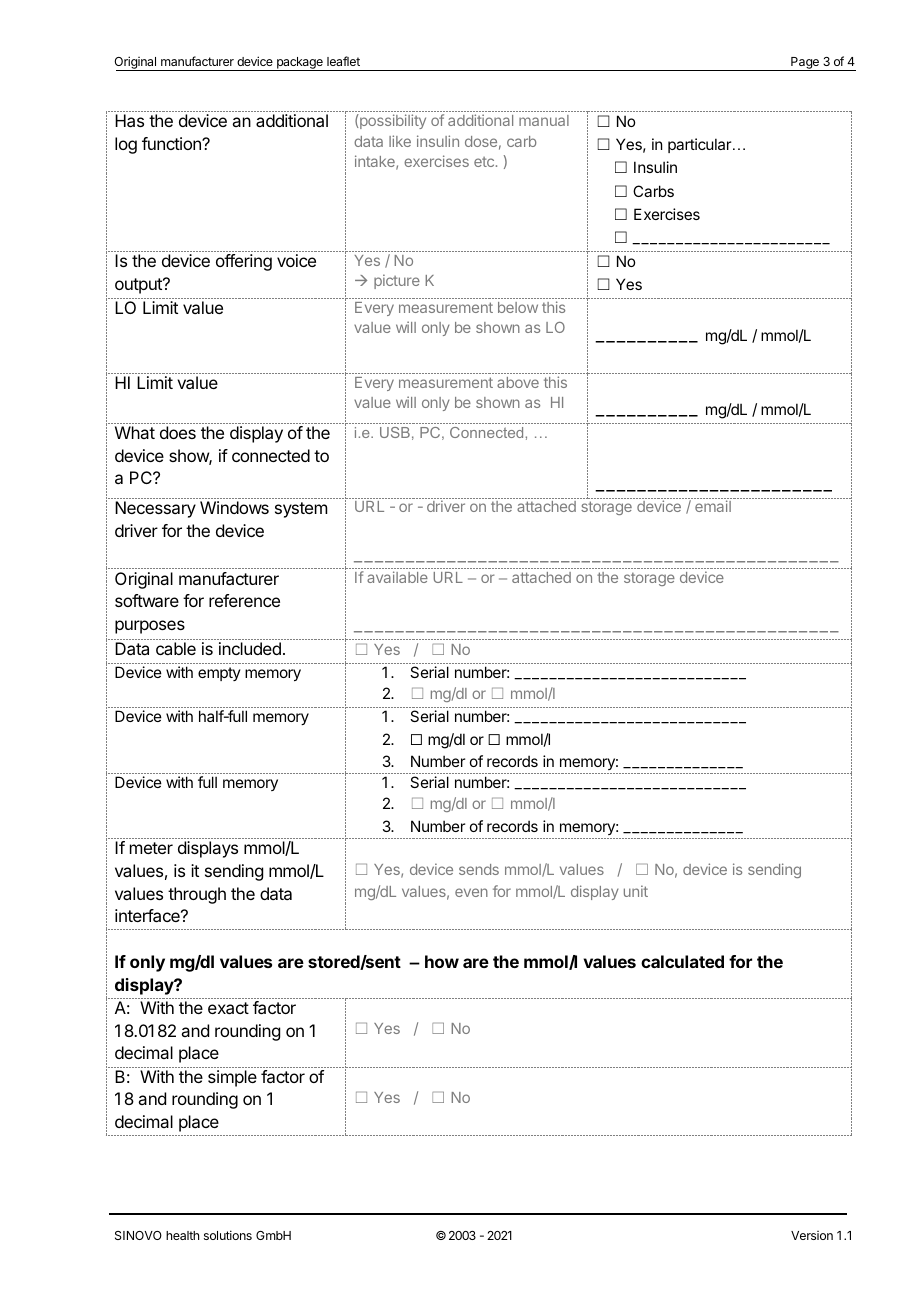 This screenshot has width=924, height=1308. I want to click on Version, so click(812, 1235).
